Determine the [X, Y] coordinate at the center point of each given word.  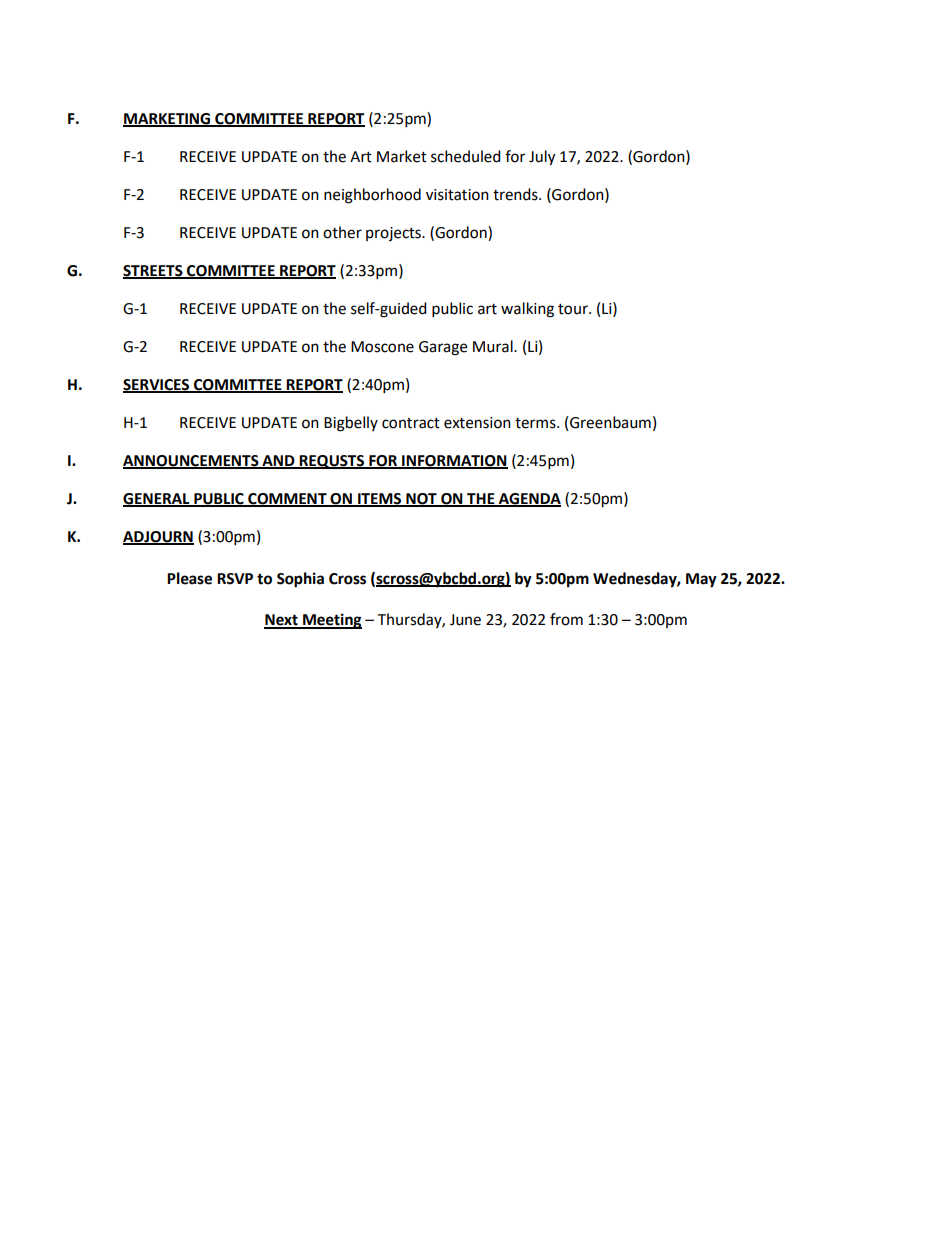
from [566, 619]
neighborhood [372, 196]
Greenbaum [610, 422]
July [542, 158]
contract [411, 423]
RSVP [235, 579]
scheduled [466, 156]
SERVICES [157, 385]
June [465, 620]
